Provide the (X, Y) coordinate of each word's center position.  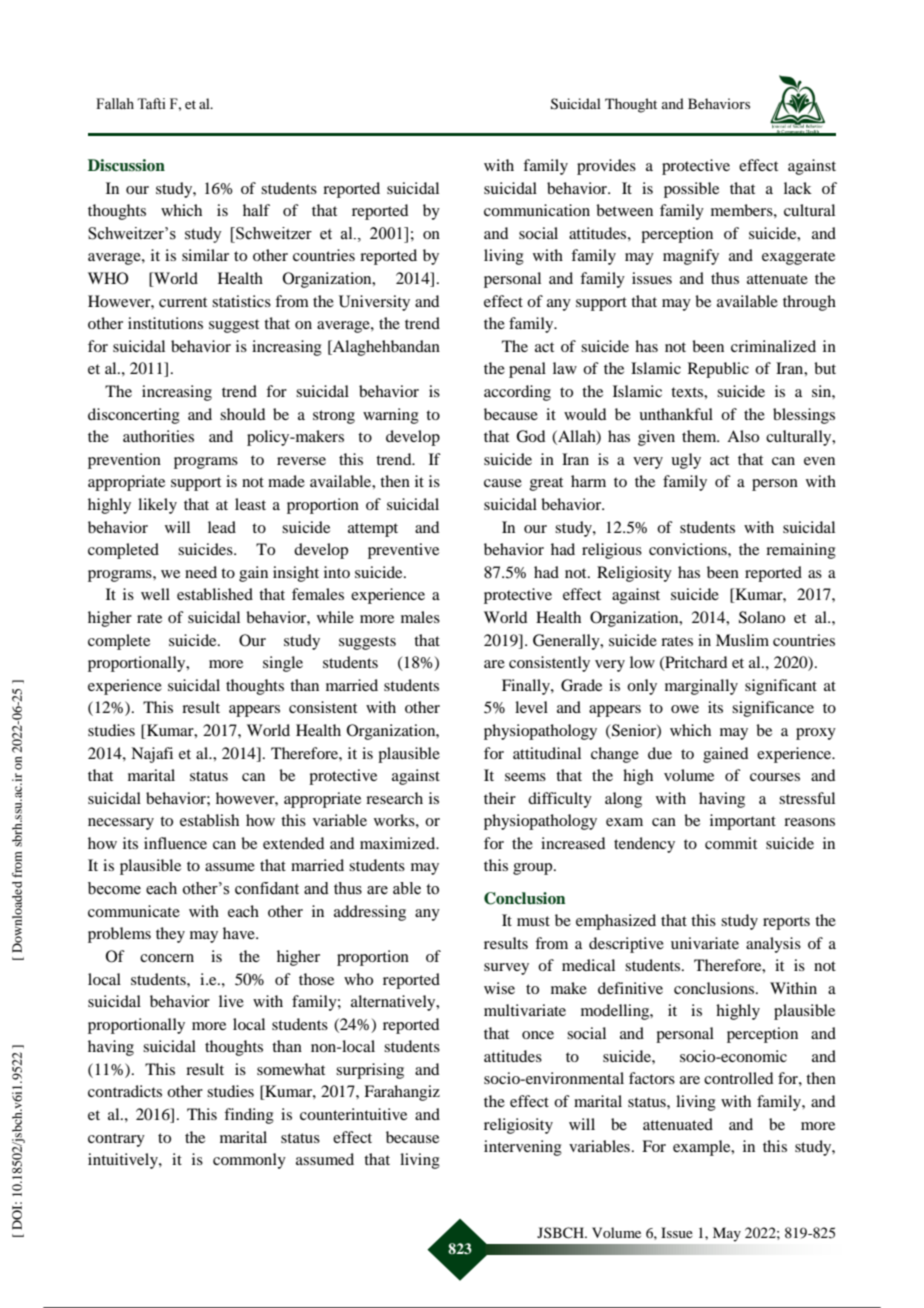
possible (691, 190)
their (500, 798)
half (256, 210)
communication (537, 210)
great (546, 484)
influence (175, 843)
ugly (686, 461)
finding (249, 1116)
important (743, 822)
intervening (523, 1148)
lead (222, 527)
